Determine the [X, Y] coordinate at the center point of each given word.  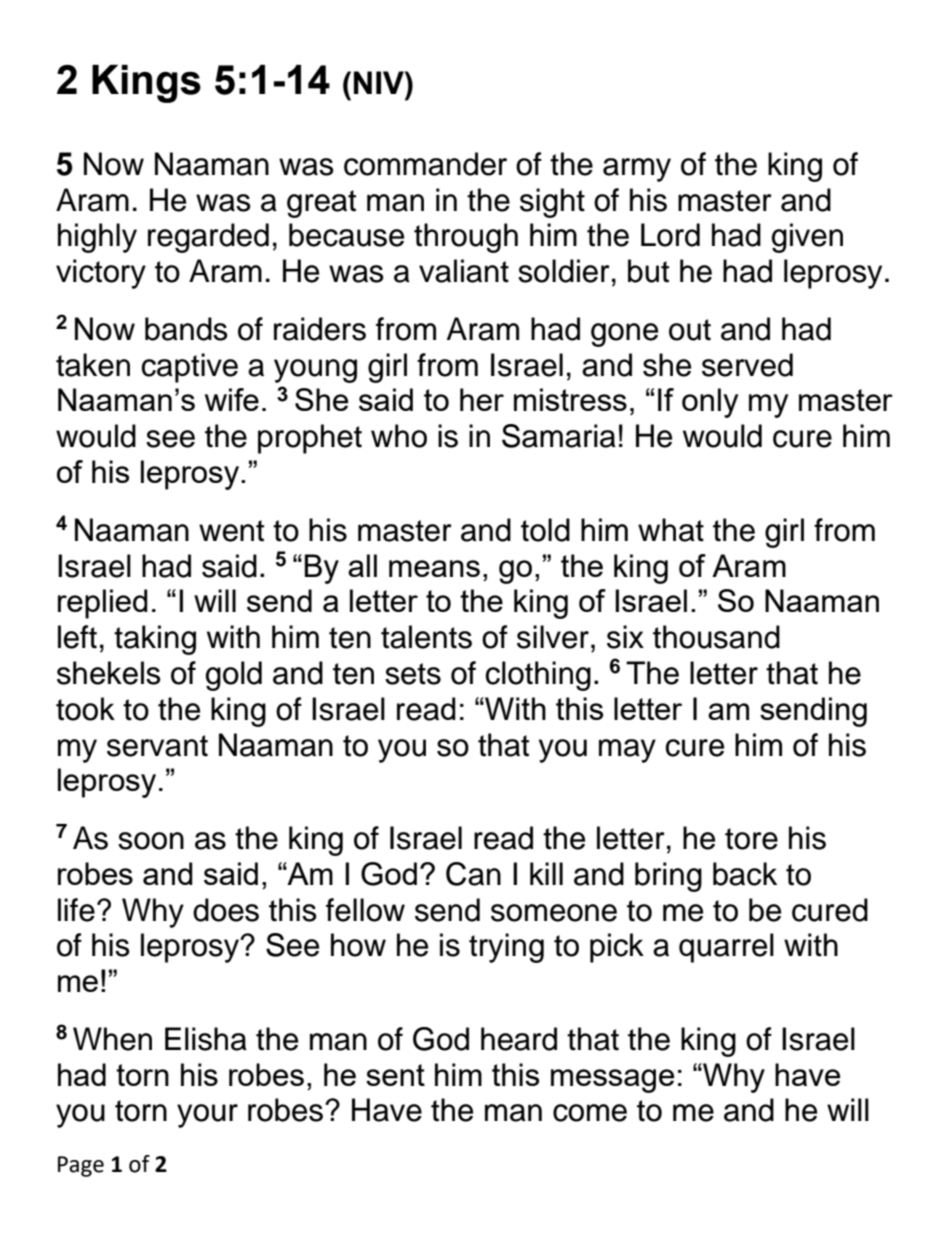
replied [103, 604]
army [637, 170]
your [207, 1116]
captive [190, 368]
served [747, 365]
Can [473, 874]
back [745, 874]
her [482, 399]
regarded [208, 238]
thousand [716, 637]
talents [426, 637]
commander [425, 164]
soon [151, 841]
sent [395, 1075]
